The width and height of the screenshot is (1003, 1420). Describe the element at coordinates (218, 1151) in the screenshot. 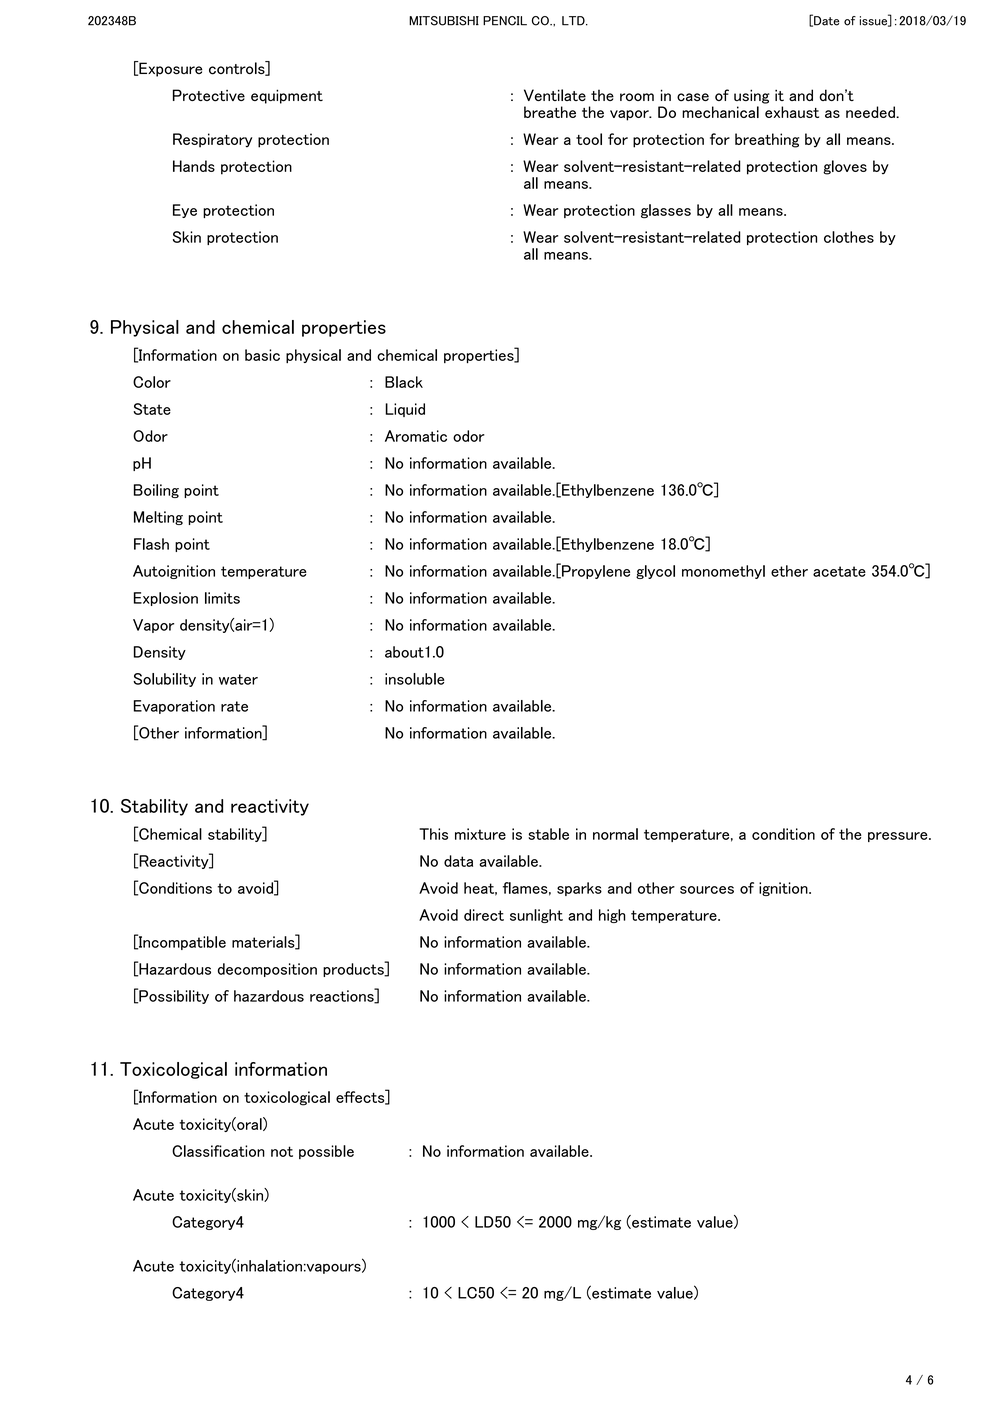

I see `Classification` at that location.
